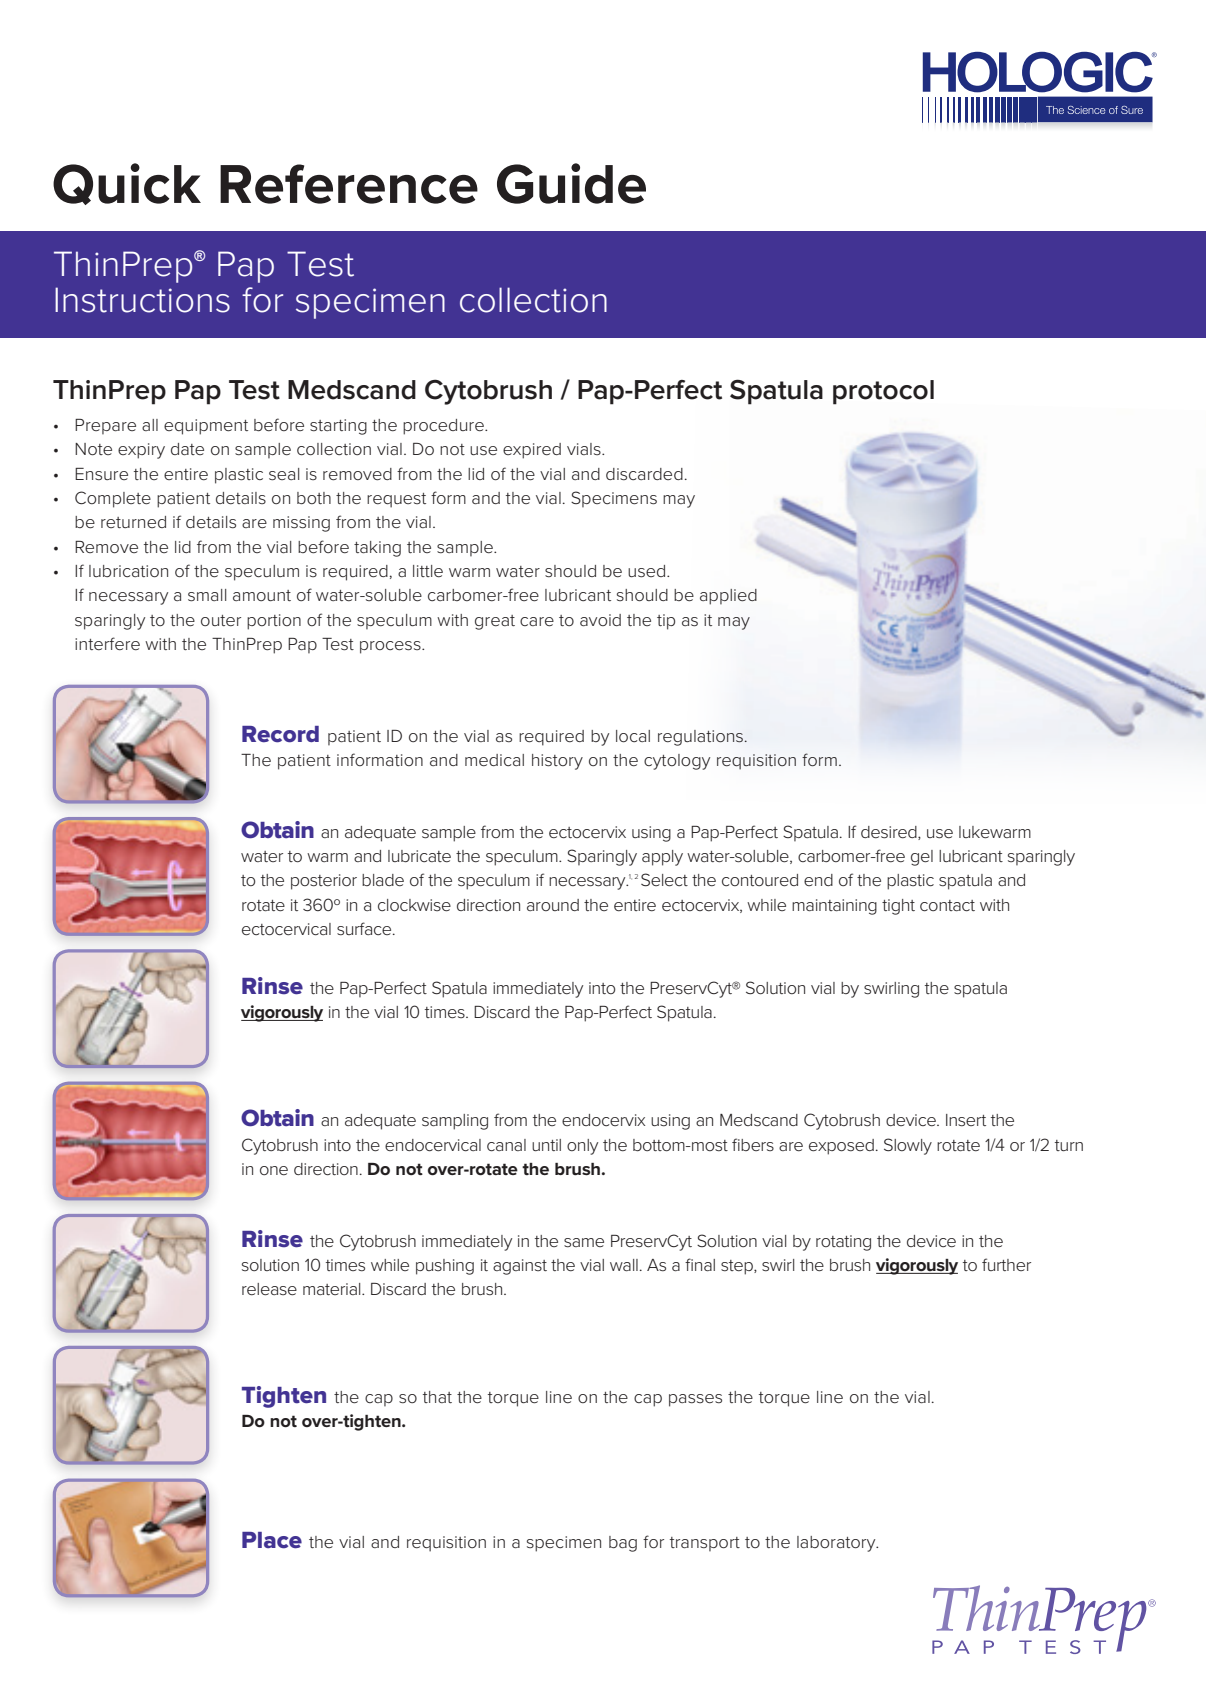 The height and width of the page is (1706, 1206). I want to click on protocol, so click(883, 392).
